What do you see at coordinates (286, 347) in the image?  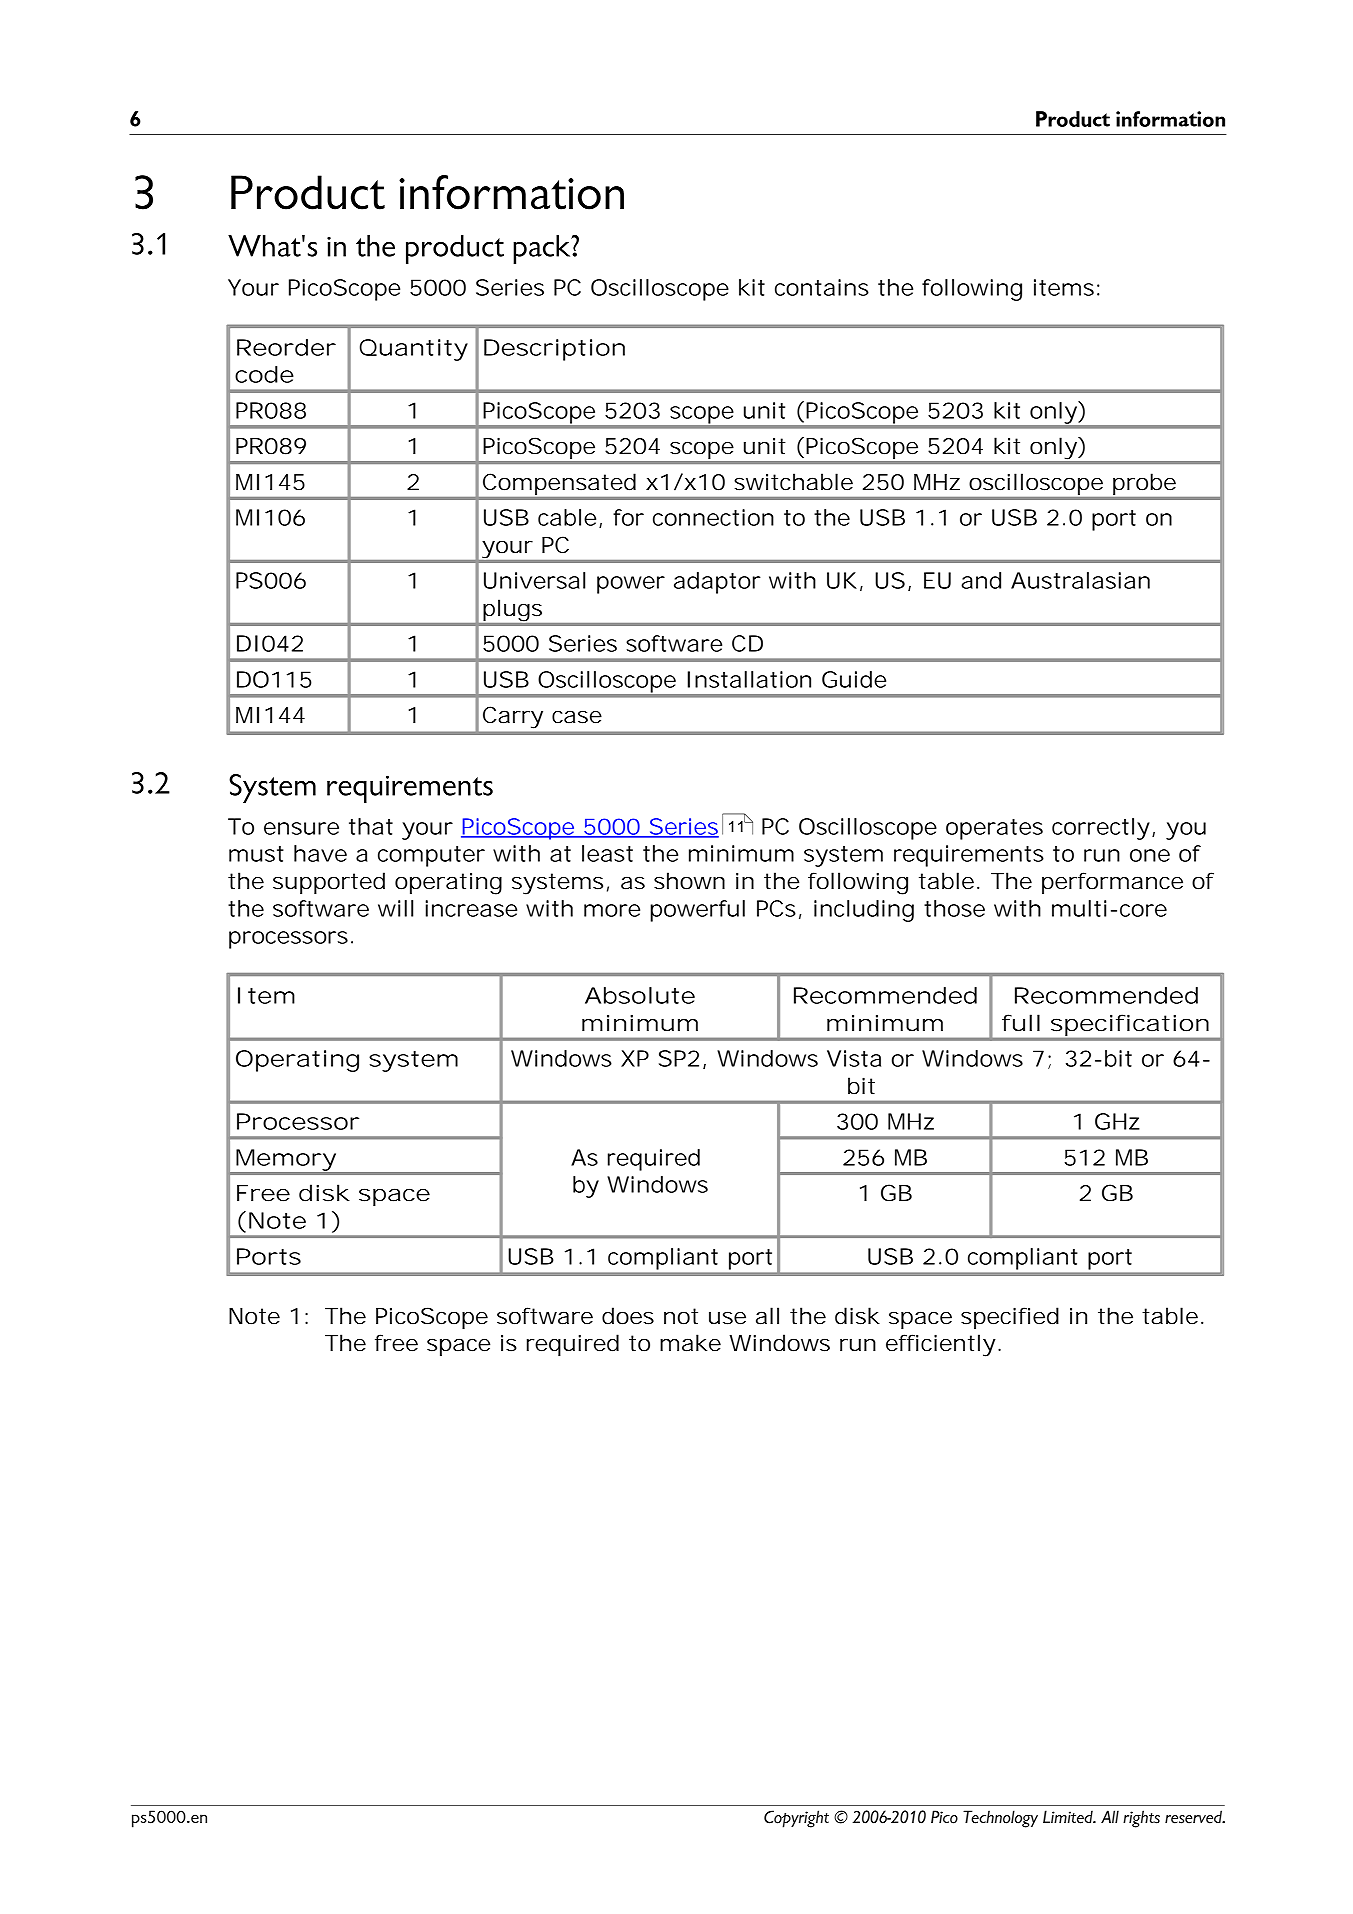 I see `Reorder` at bounding box center [286, 347].
